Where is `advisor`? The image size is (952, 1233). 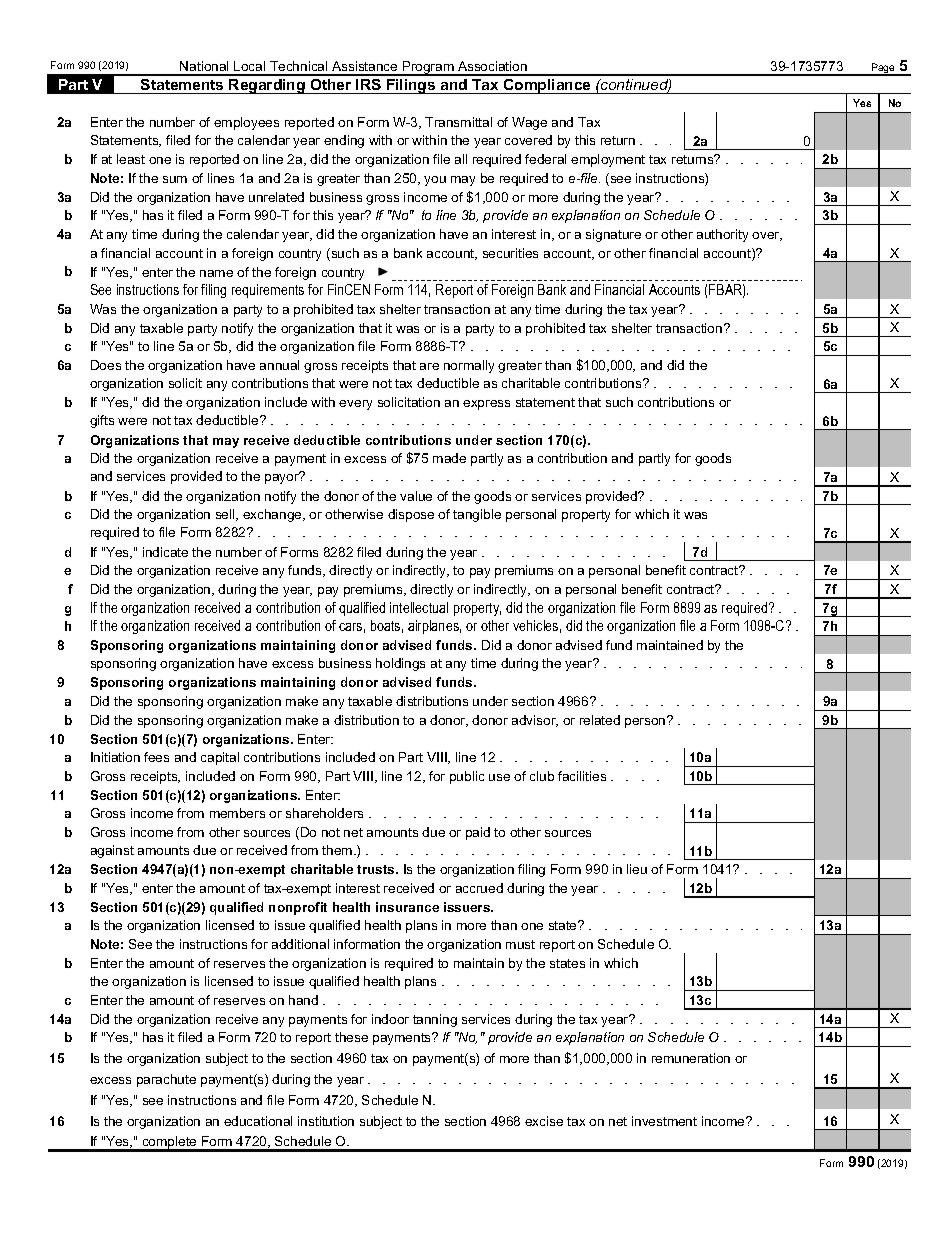
advisor is located at coordinates (535, 721).
